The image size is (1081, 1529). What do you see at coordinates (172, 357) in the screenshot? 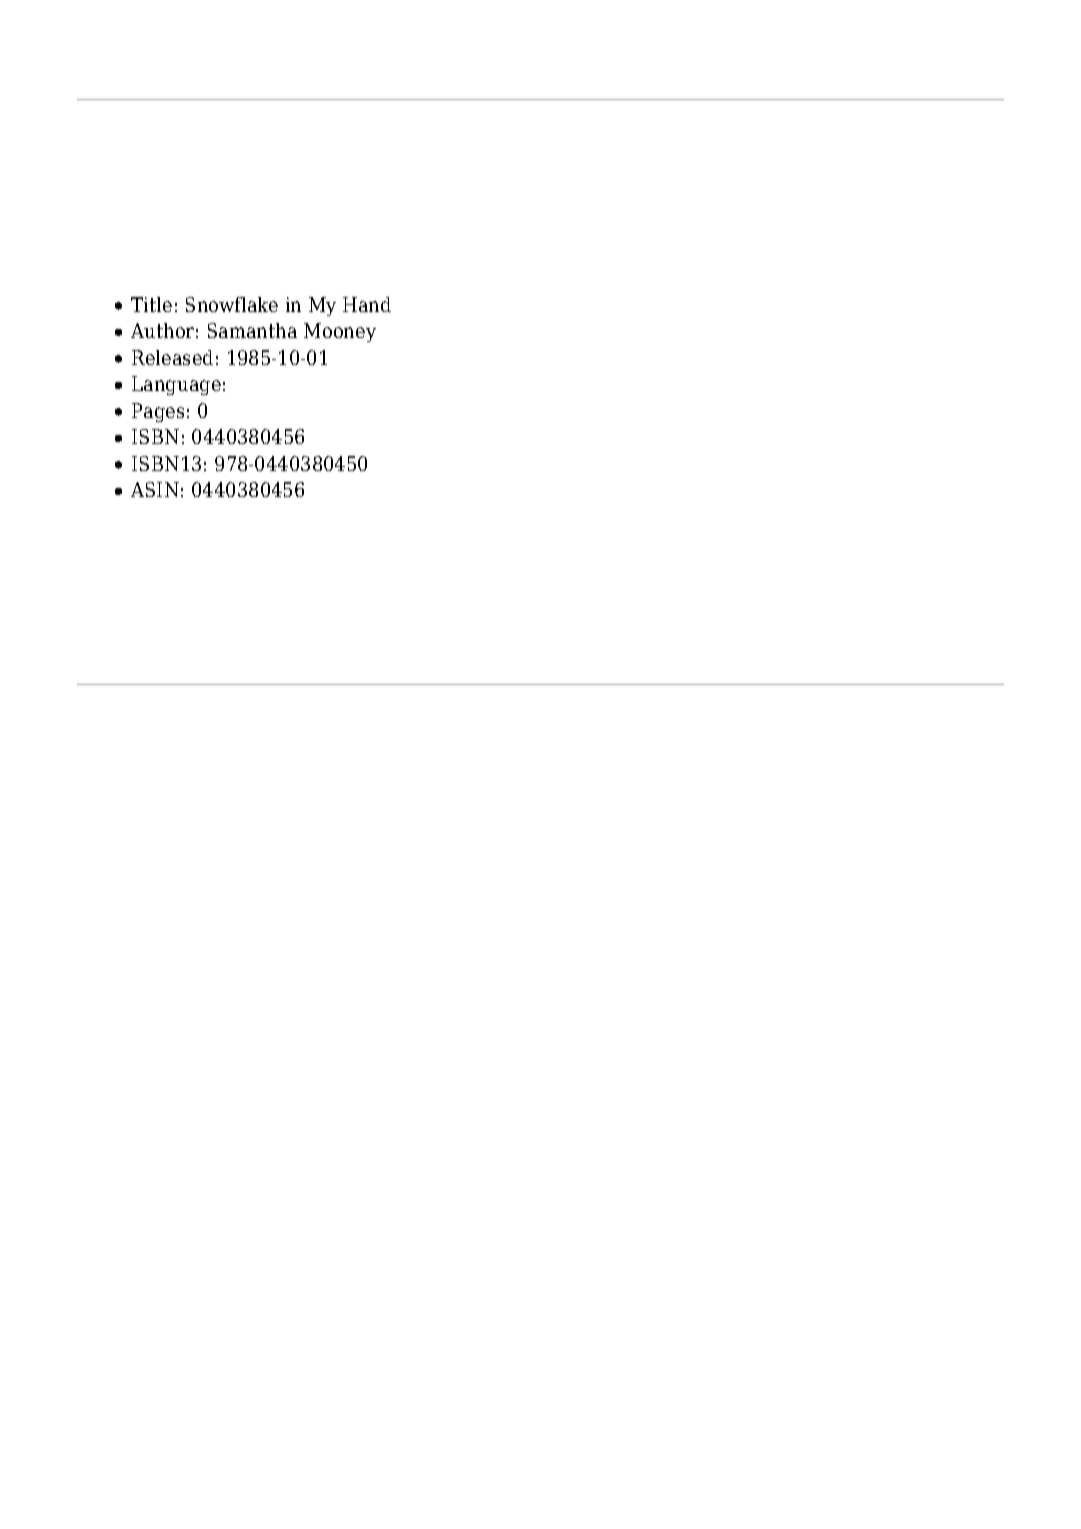
I see `Released` at bounding box center [172, 357].
